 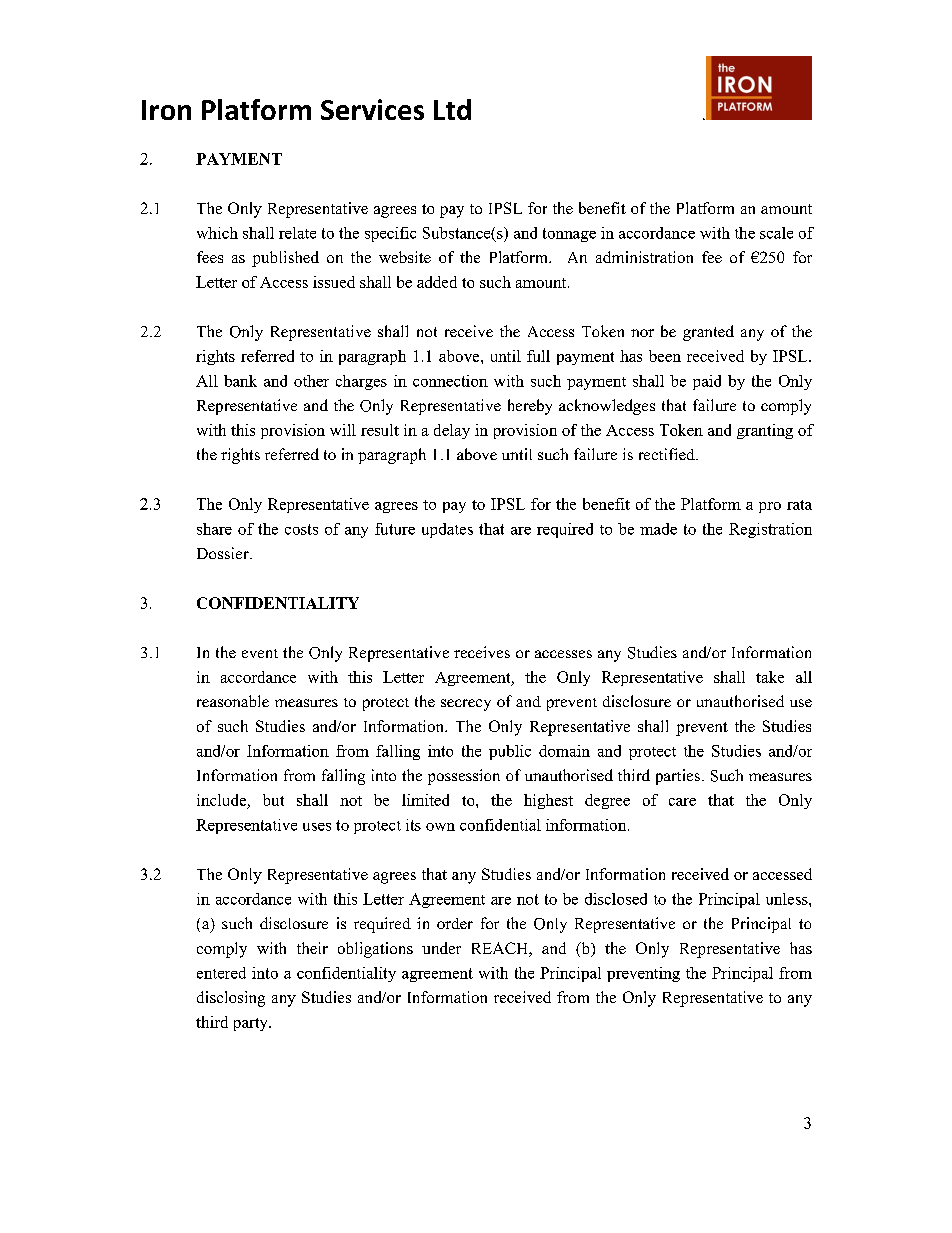 I want to click on Iron, so click(x=166, y=110).
